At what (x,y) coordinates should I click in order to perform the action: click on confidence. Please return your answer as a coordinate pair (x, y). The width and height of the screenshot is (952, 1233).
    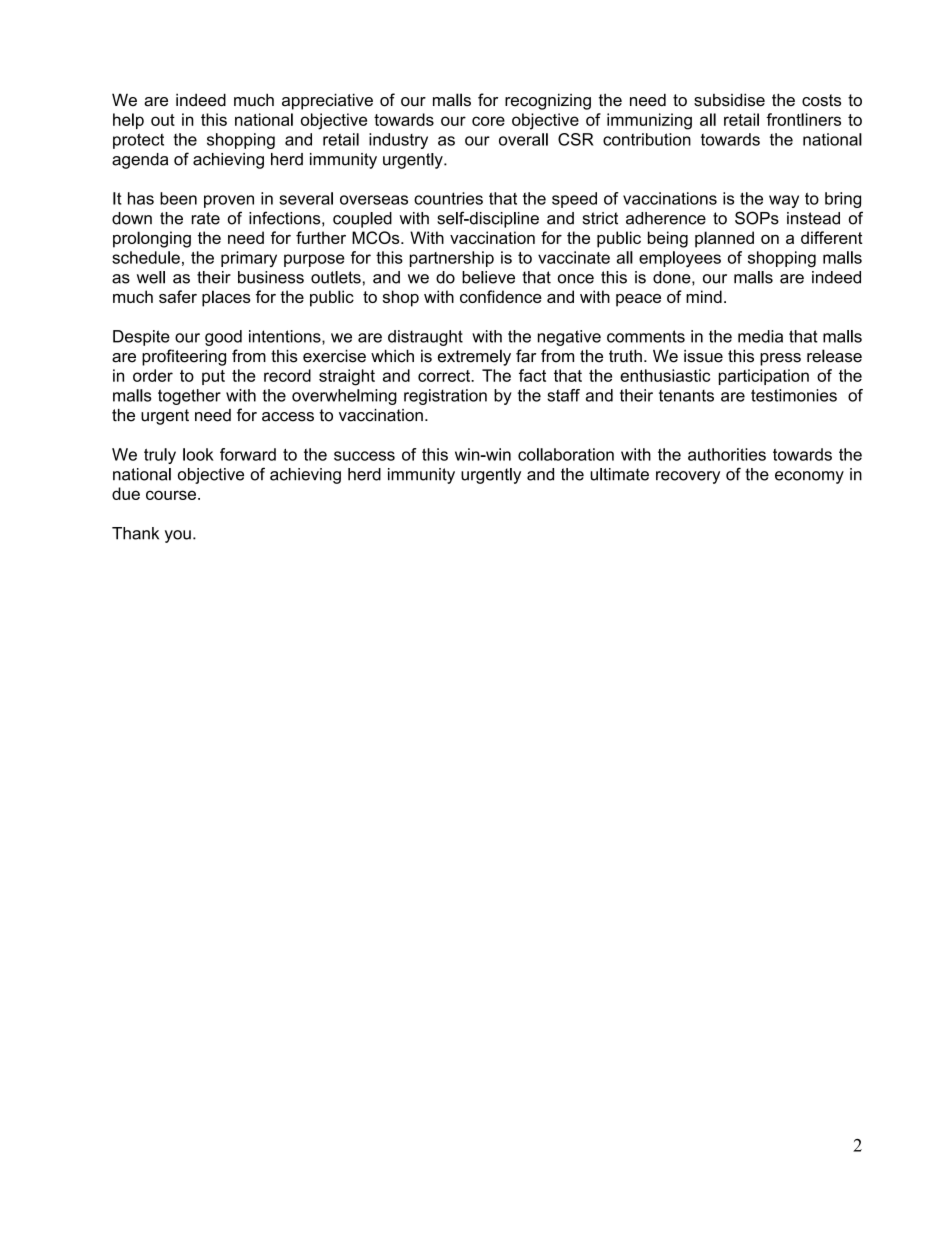
    Looking at the image, I should click on (501, 296).
